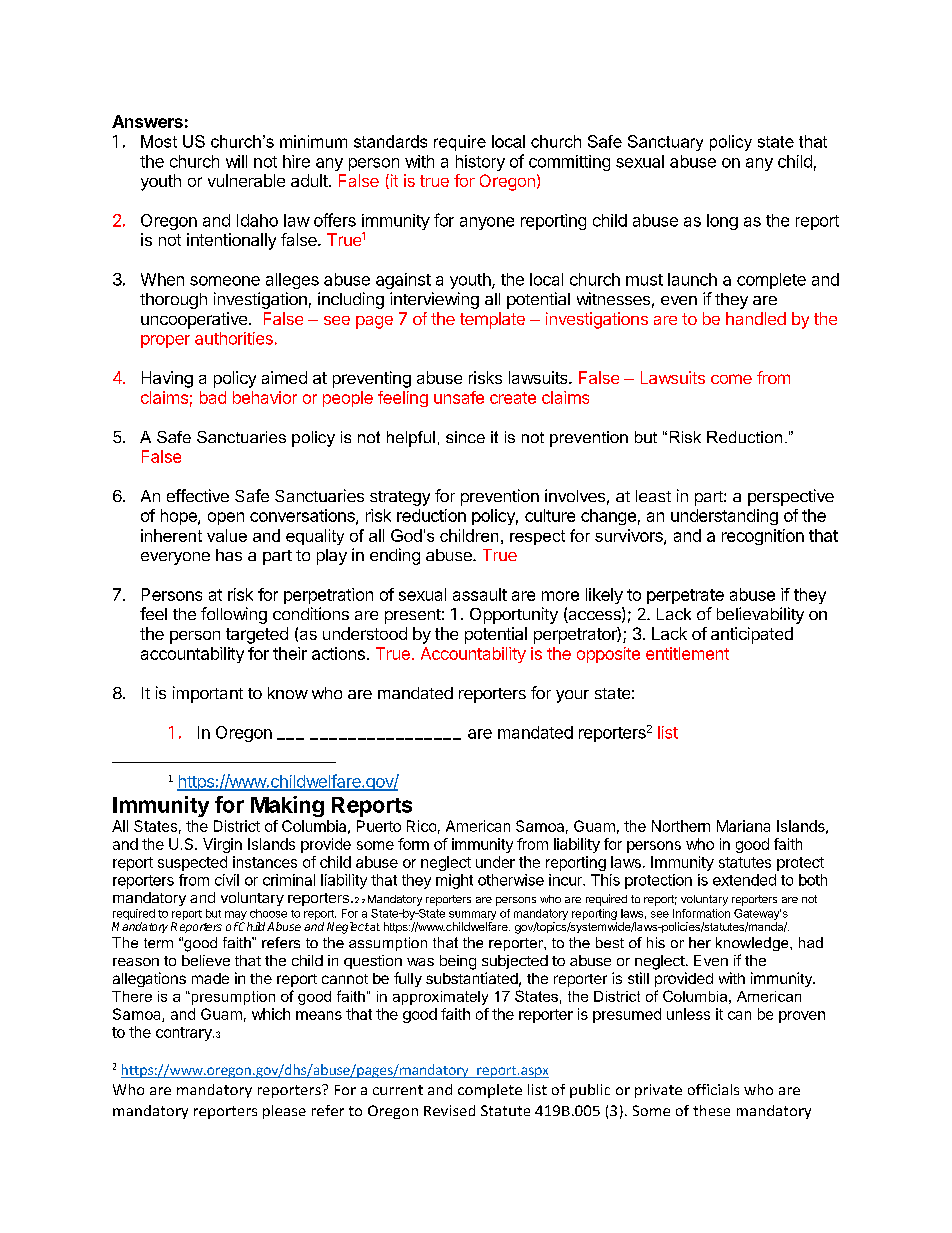  What do you see at coordinates (449, 1110) in the screenshot?
I see `Revised` at bounding box center [449, 1110].
